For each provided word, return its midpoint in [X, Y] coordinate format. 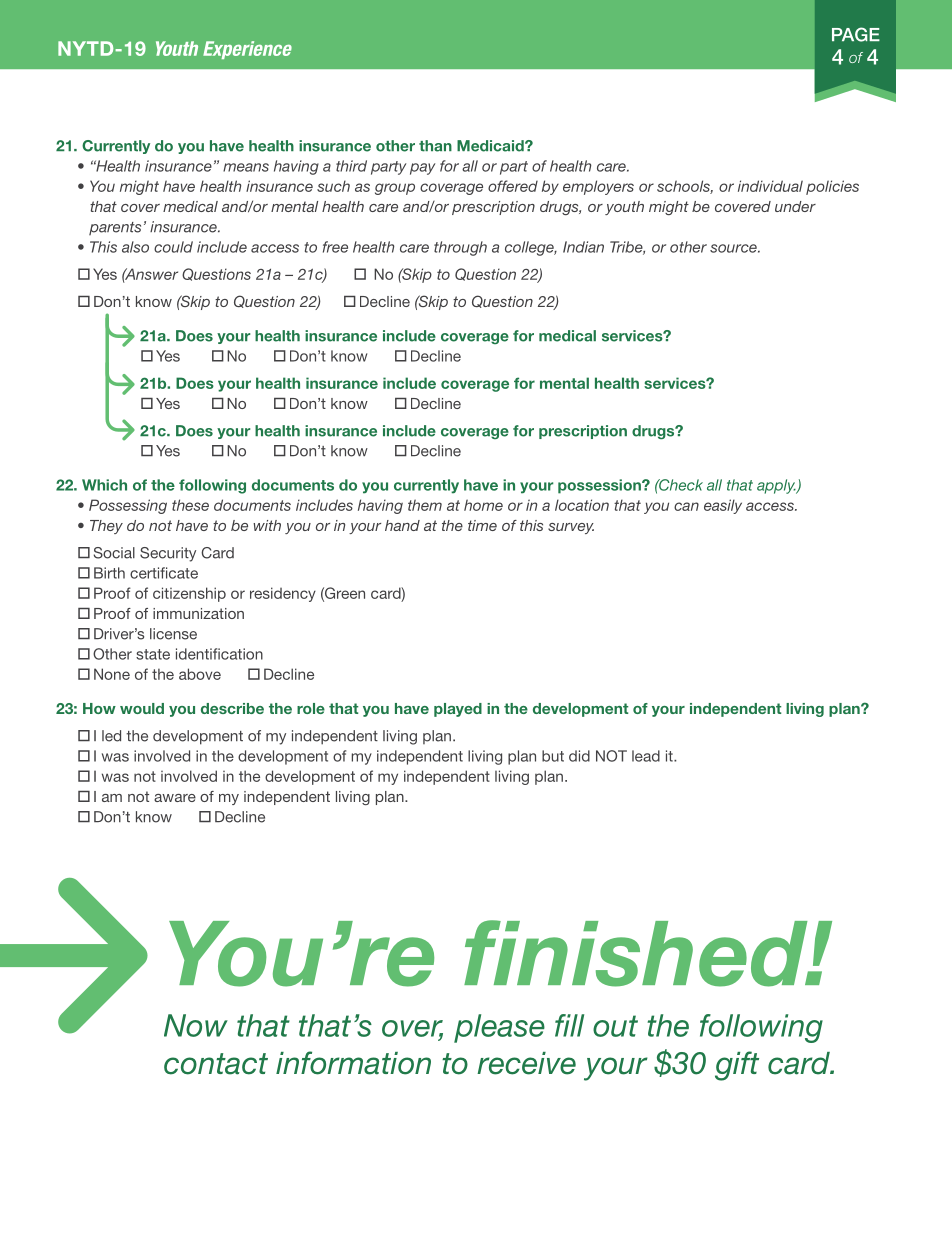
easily [723, 506]
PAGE [856, 34]
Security [168, 554]
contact [216, 1064]
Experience [247, 50]
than [435, 146]
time [482, 525]
